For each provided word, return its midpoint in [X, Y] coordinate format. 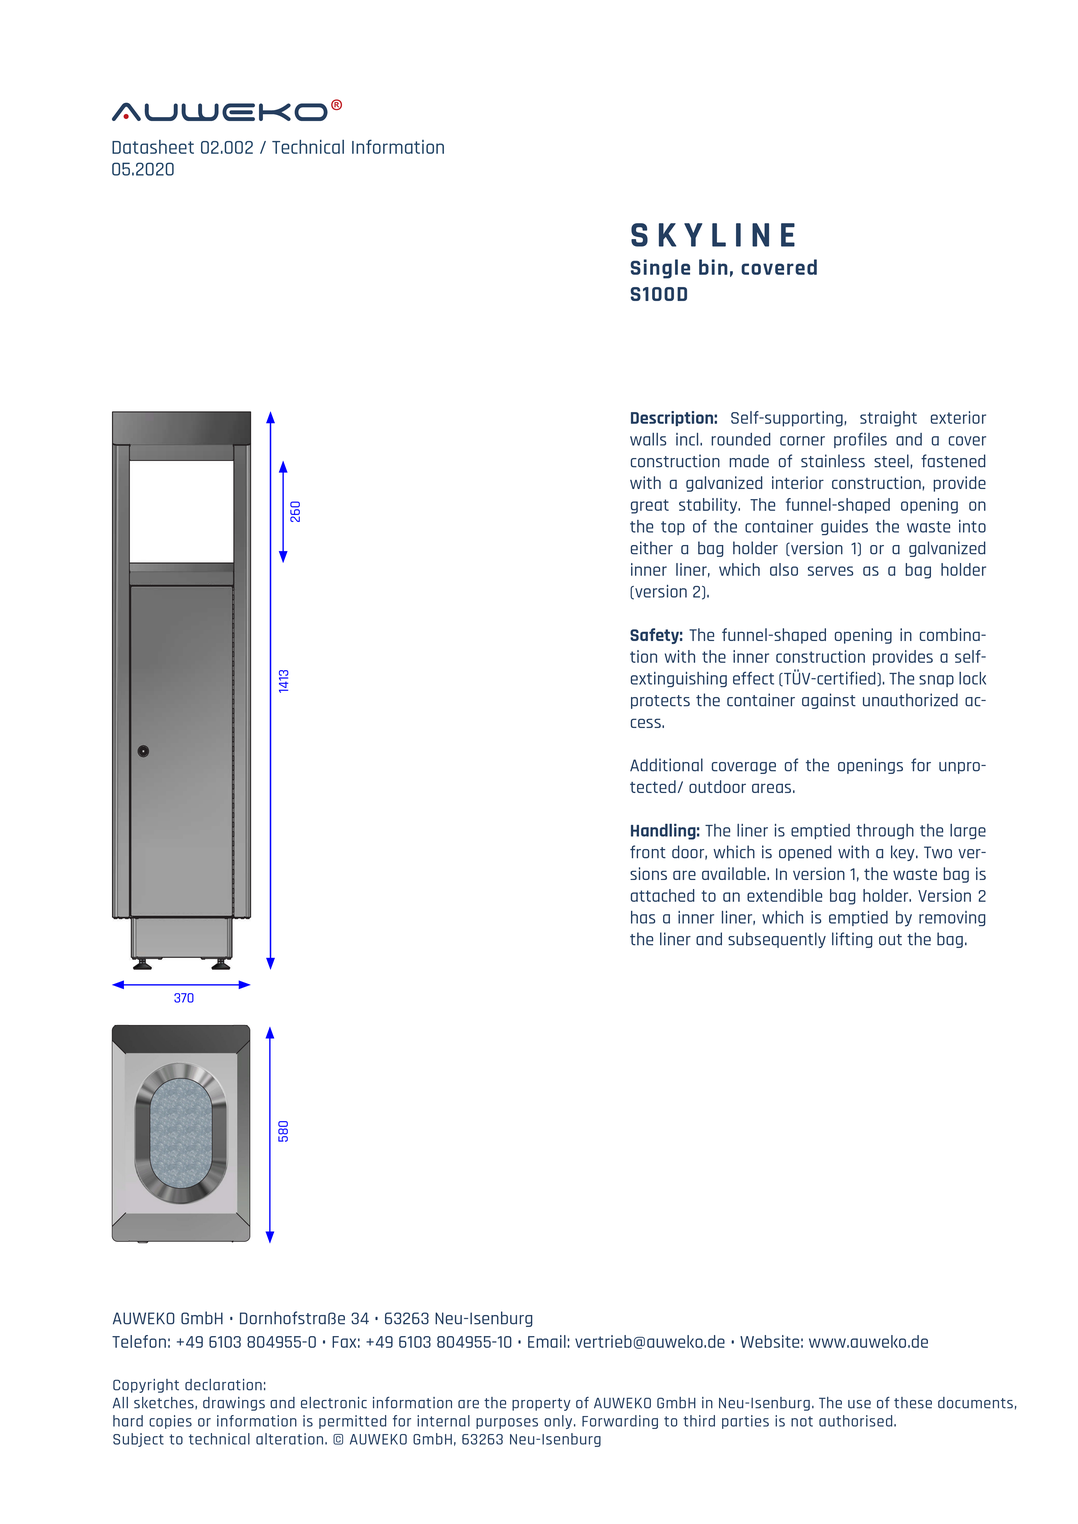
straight [888, 419]
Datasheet [153, 147]
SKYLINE [713, 235]
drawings [234, 1404]
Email [547, 1341]
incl [688, 439]
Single [660, 269]
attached [663, 895]
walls [648, 439]
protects [660, 702]
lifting [852, 940]
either [652, 548]
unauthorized [910, 700]
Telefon [139, 1341]
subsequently [777, 940]
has [643, 917]
